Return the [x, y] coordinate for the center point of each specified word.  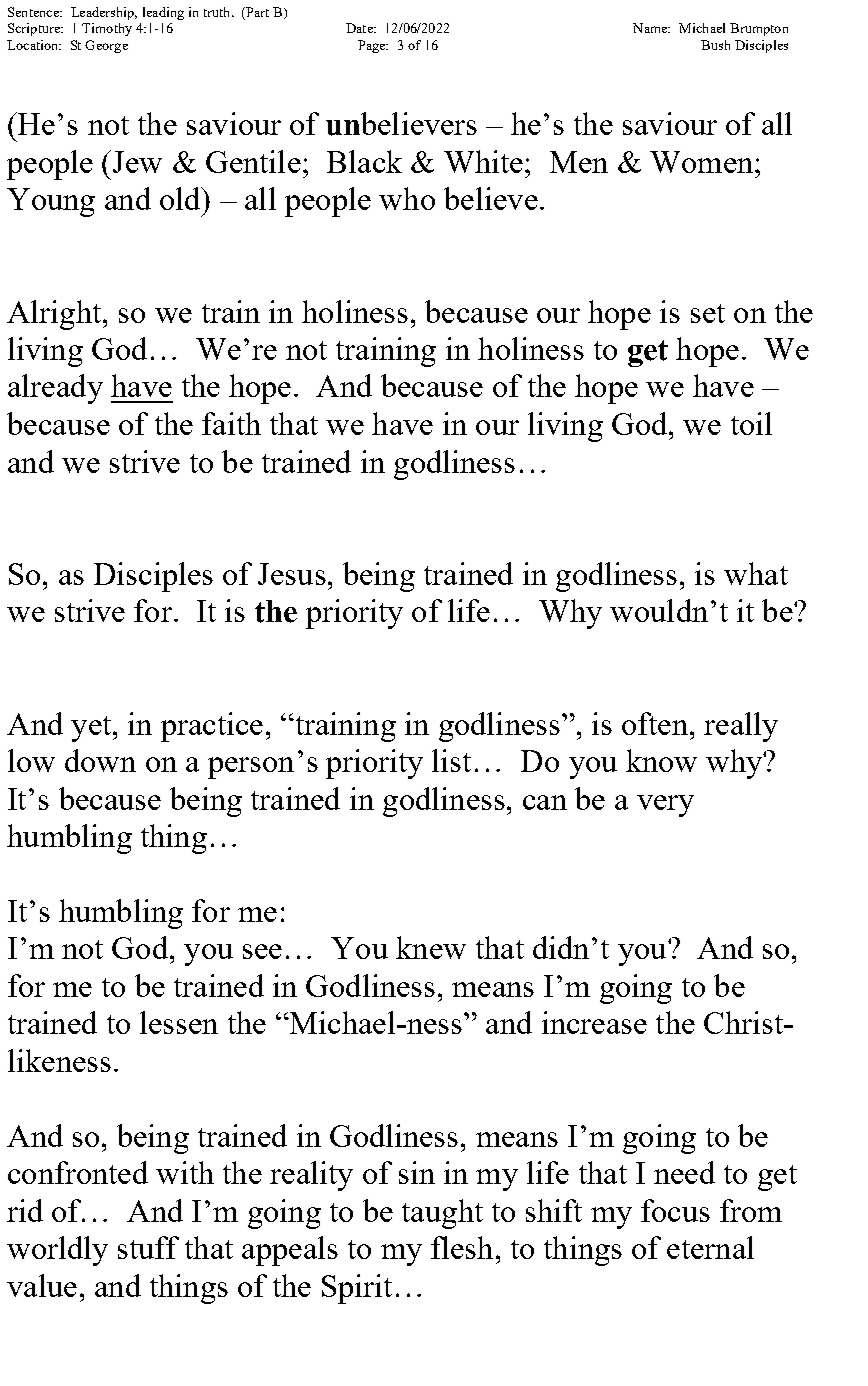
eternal [710, 1247]
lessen [179, 1022]
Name [651, 28]
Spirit [357, 1289]
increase [594, 1022]
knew [431, 947]
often [655, 723]
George [106, 46]
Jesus [292, 574]
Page [373, 46]
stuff [148, 1247]
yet [92, 729]
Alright [55, 315]
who [407, 198]
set [708, 313]
